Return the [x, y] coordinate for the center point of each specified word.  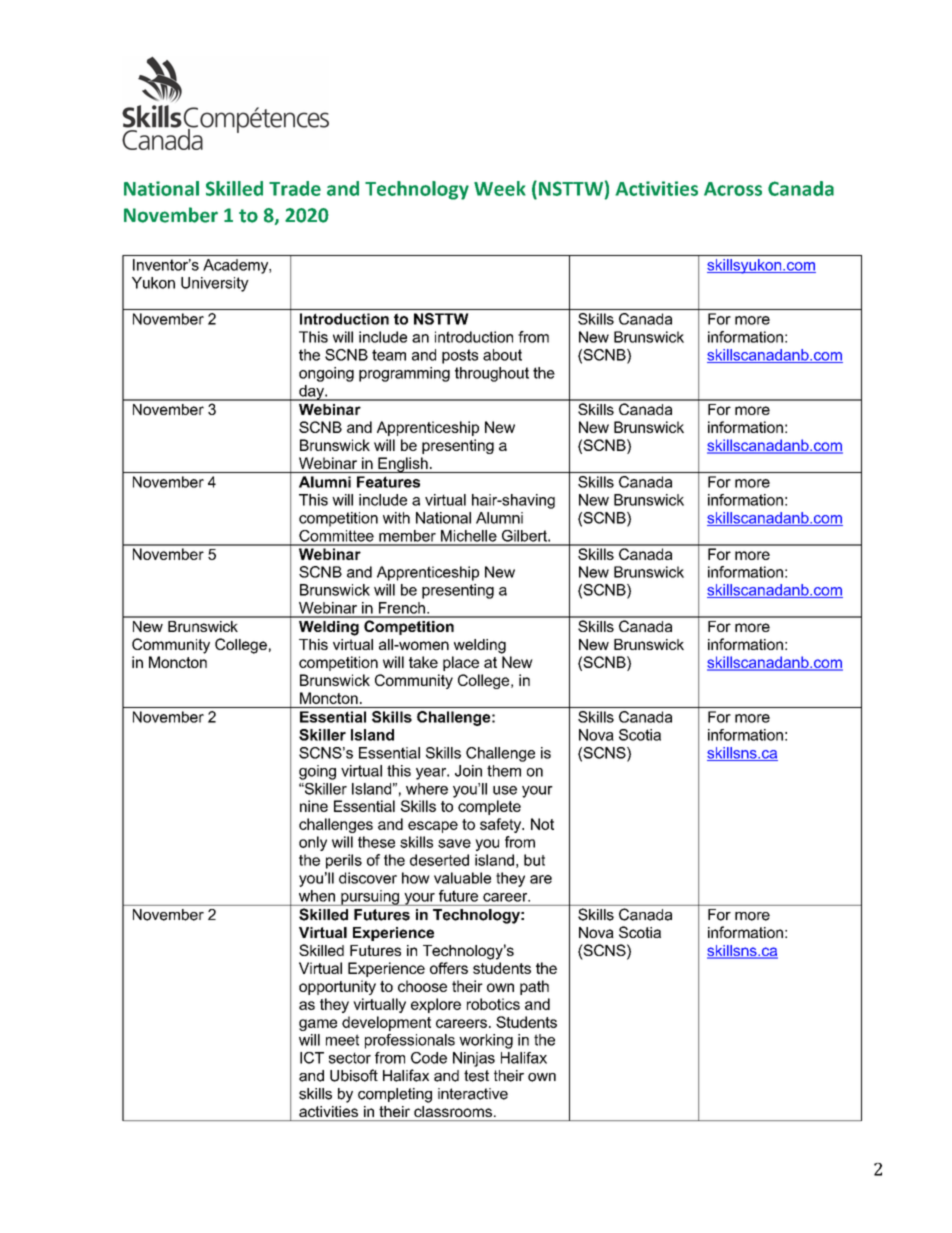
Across [733, 189]
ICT [312, 1058]
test [476, 1076]
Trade [295, 188]
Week [500, 188]
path [534, 987]
